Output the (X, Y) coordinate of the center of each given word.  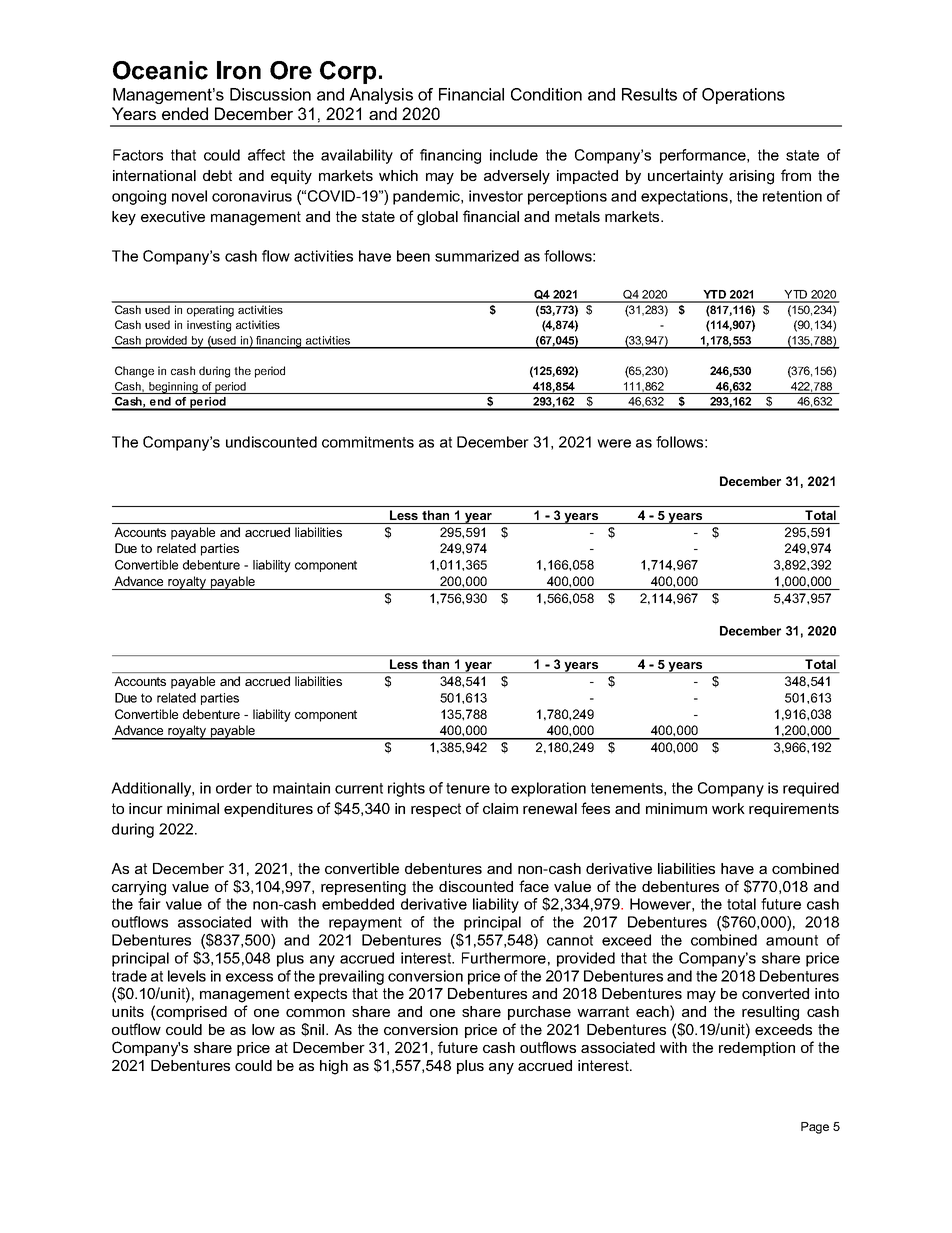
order (234, 788)
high (334, 1067)
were (614, 443)
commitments (368, 442)
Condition (546, 94)
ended (185, 113)
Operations (743, 96)
